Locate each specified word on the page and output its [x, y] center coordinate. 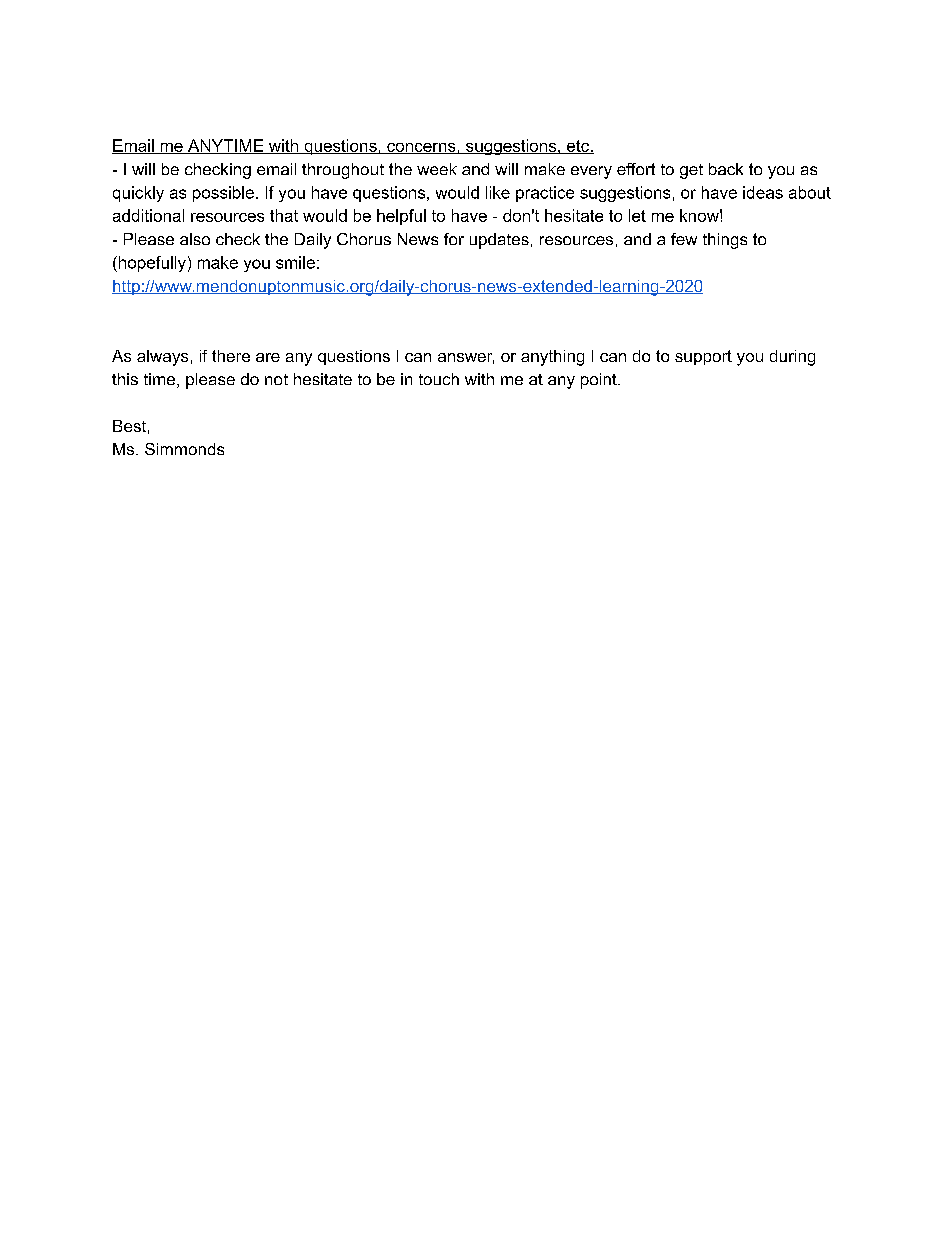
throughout [343, 171]
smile [295, 262]
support [703, 357]
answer [466, 358]
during [792, 358]
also [195, 239]
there [231, 356]
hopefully [151, 264]
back [726, 169]
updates [499, 241]
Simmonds [184, 449]
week [437, 169]
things [725, 241]
